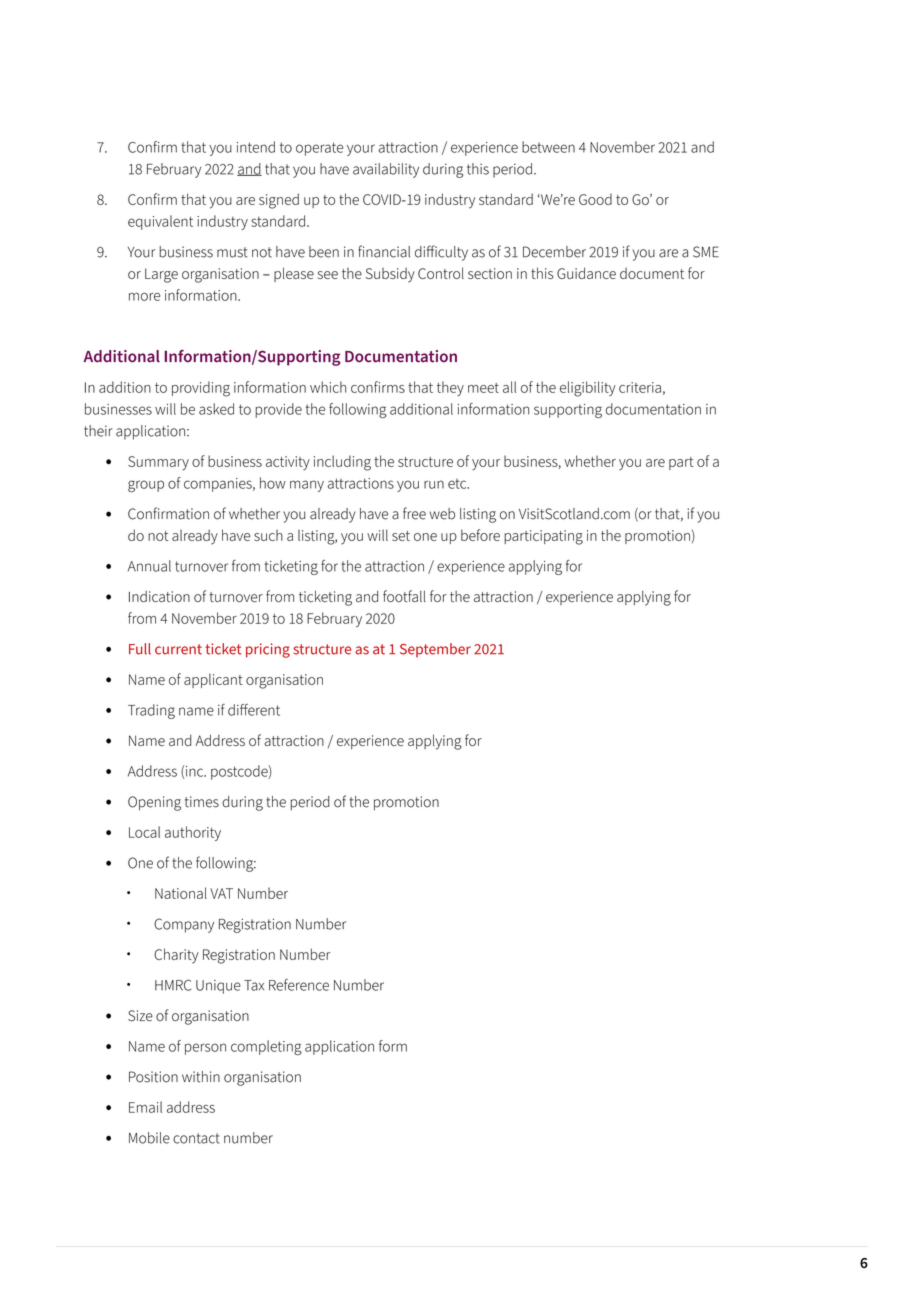 Image resolution: width=924 pixels, height=1308 pixels. Describe the element at coordinates (145, 1107) in the screenshot. I see `Email` at that location.
